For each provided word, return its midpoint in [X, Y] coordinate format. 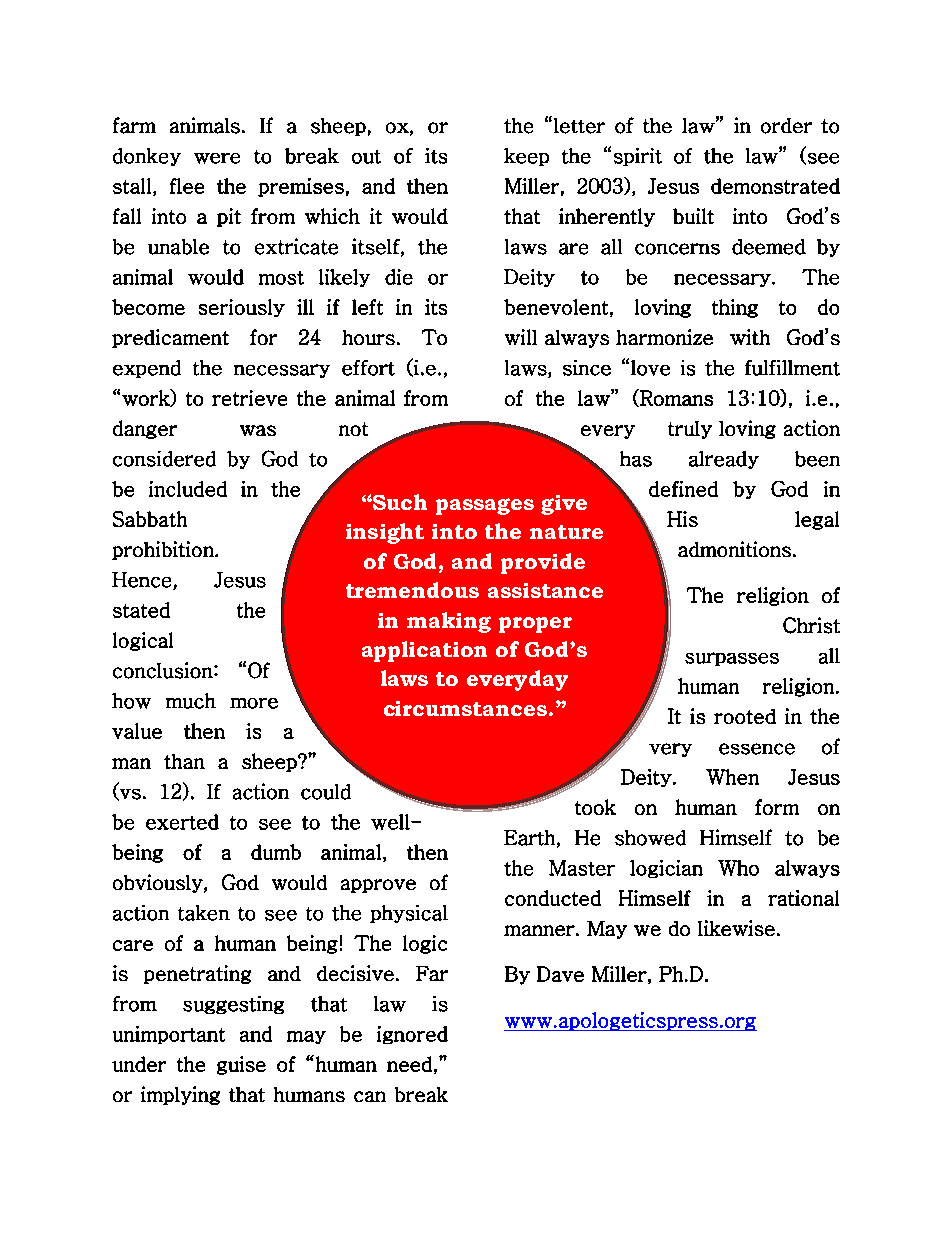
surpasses [732, 659]
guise [241, 1065]
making [449, 622]
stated [141, 610]
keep [526, 157]
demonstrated [775, 186]
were [217, 158]
